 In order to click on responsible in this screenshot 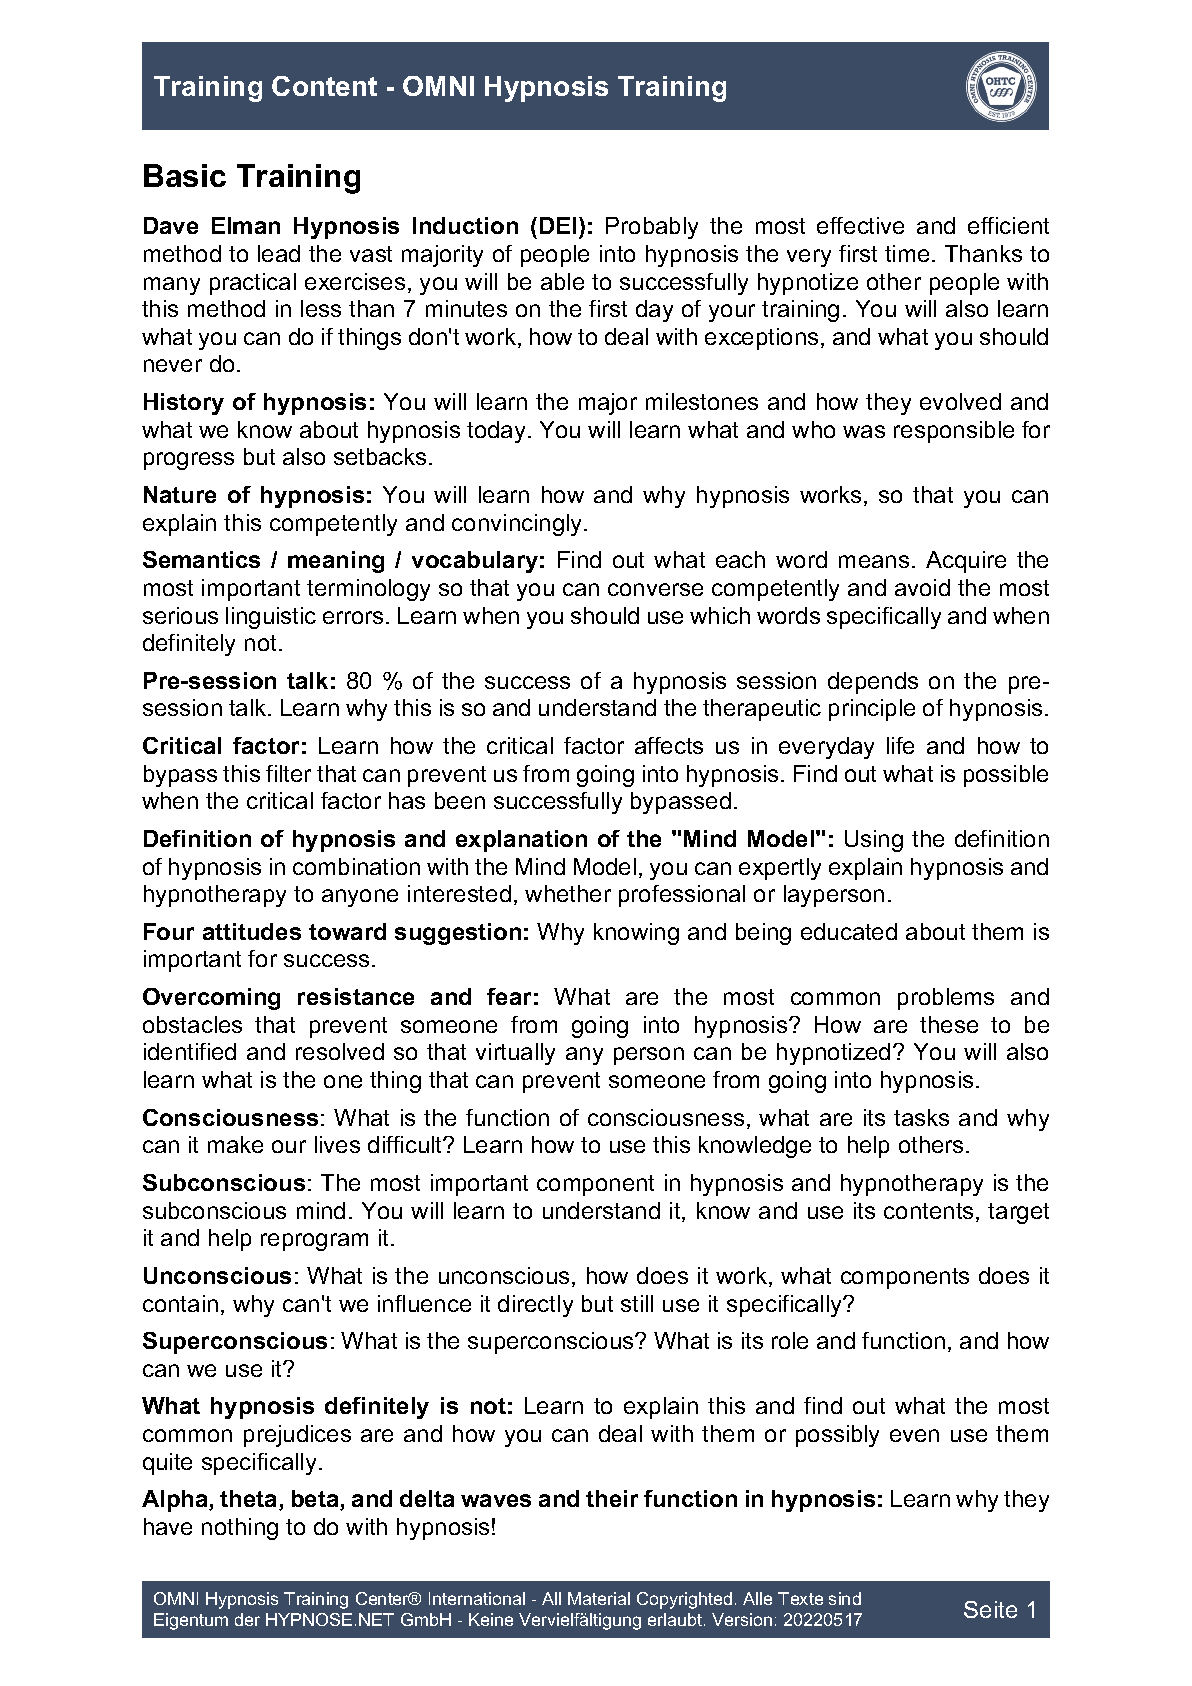, I will do `click(954, 432)`.
